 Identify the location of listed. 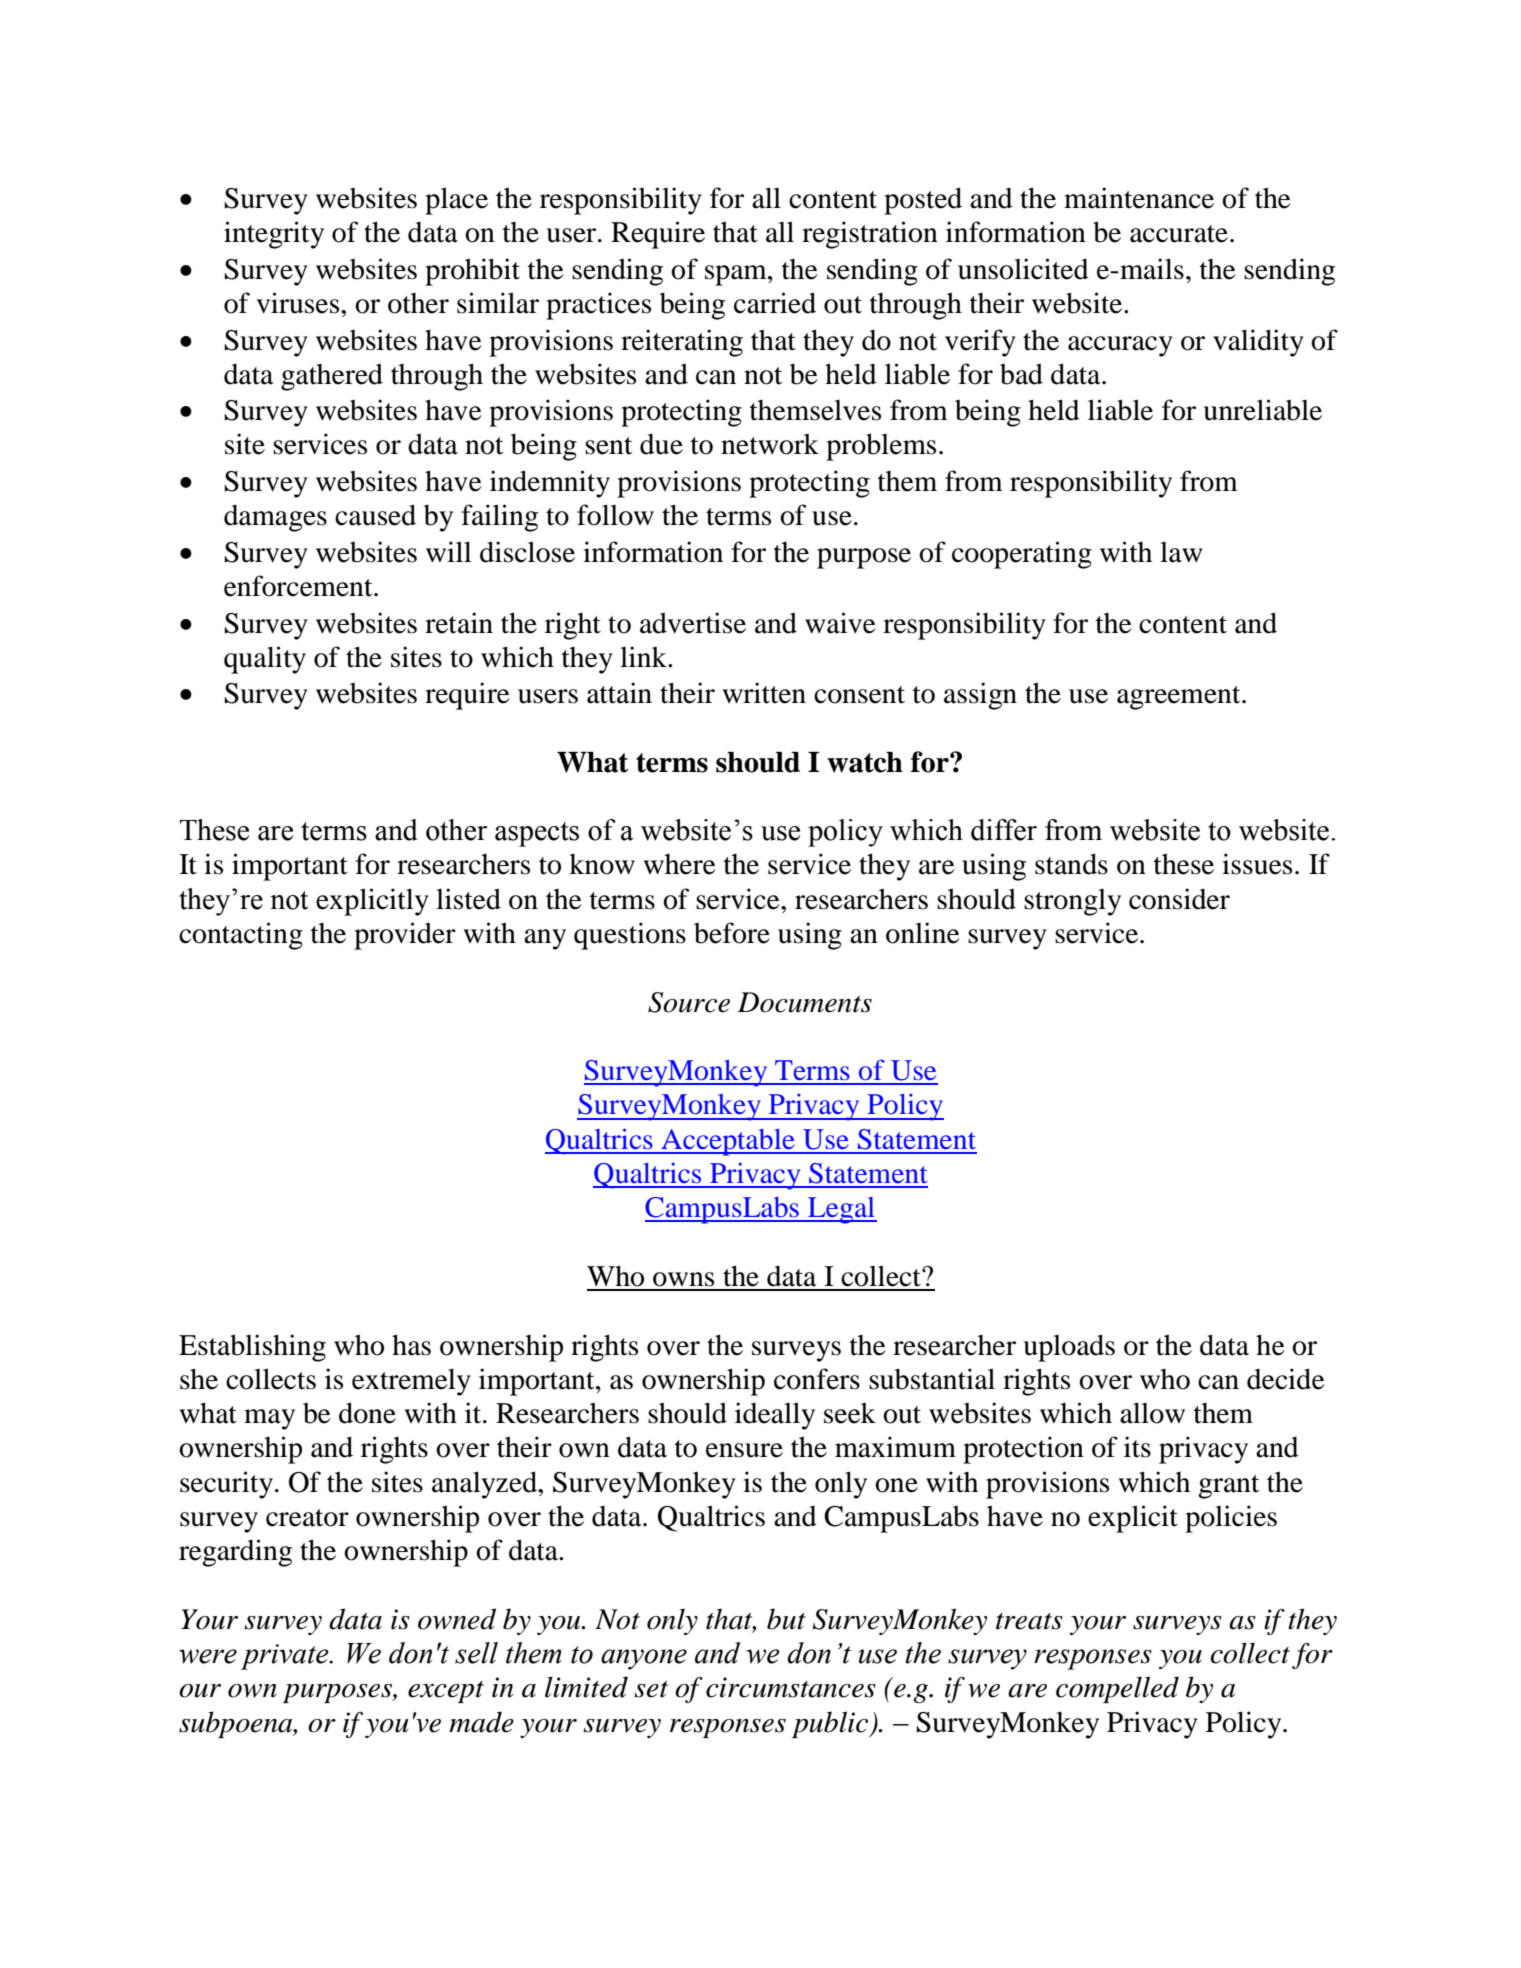
(468, 899).
